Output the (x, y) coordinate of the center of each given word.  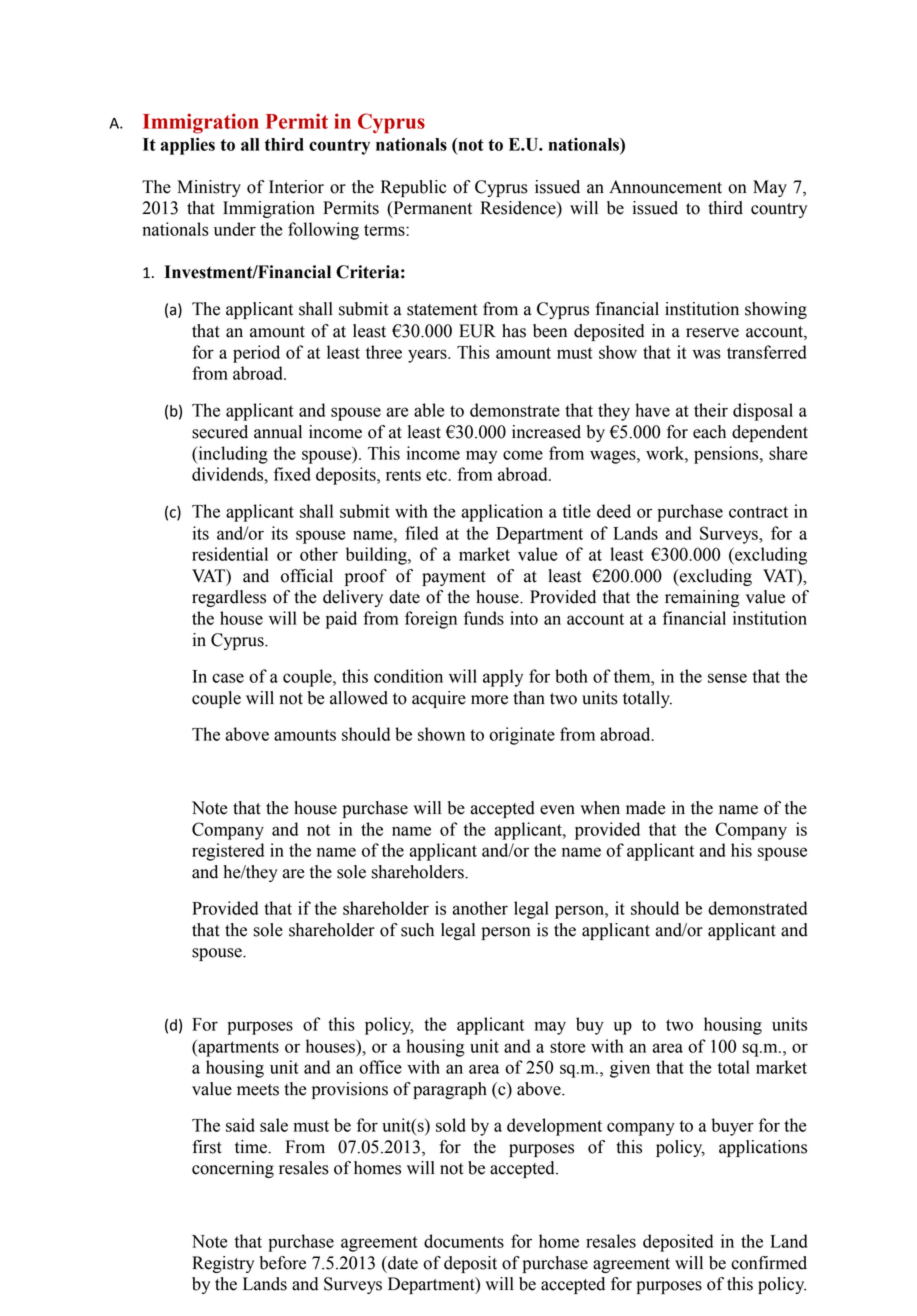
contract (758, 512)
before (283, 1263)
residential (230, 554)
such (417, 930)
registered (228, 852)
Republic (414, 188)
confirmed (769, 1263)
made (645, 808)
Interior (296, 187)
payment (454, 578)
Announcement (665, 187)
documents (464, 1241)
